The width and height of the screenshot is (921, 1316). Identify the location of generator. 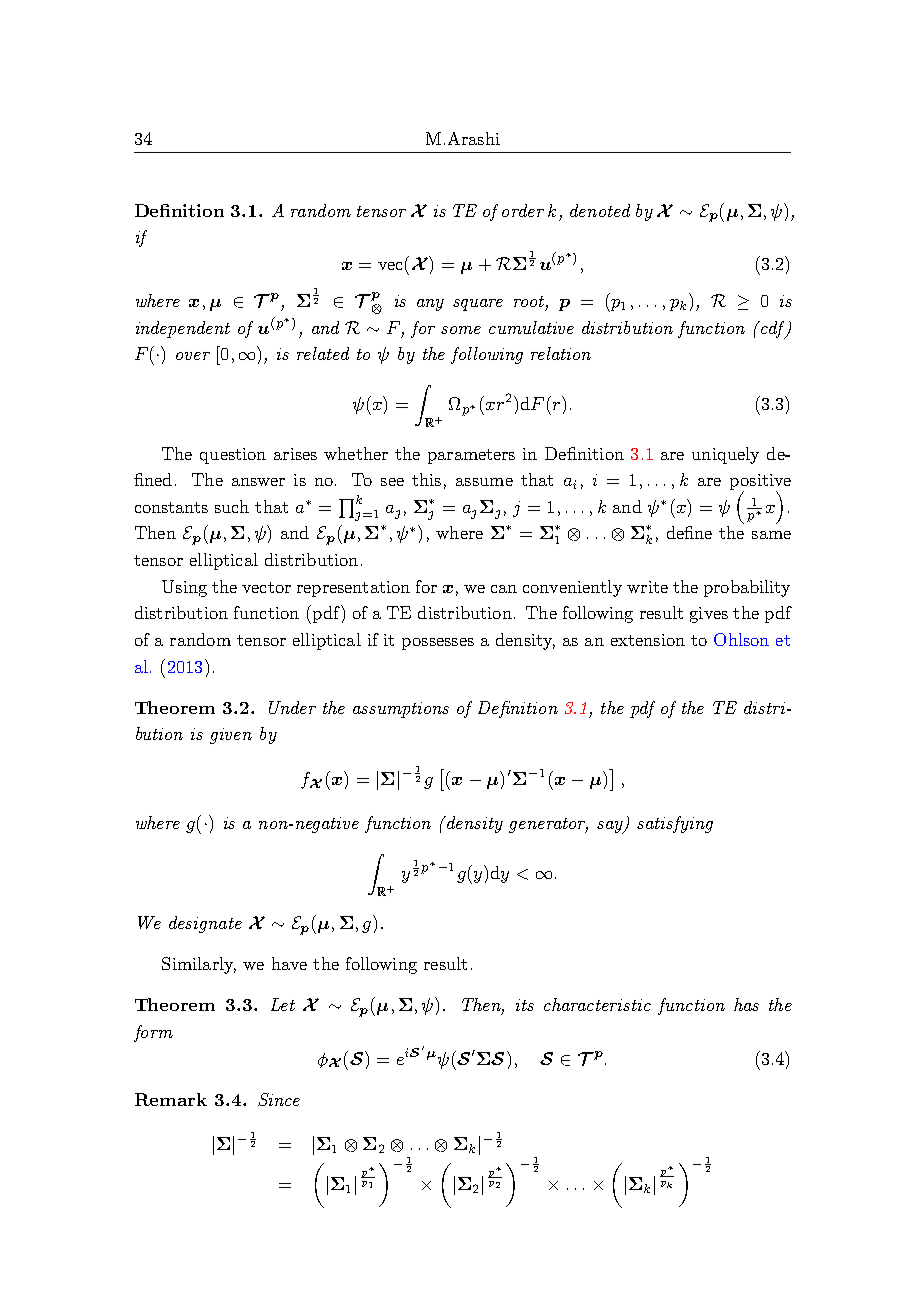
(548, 825).
